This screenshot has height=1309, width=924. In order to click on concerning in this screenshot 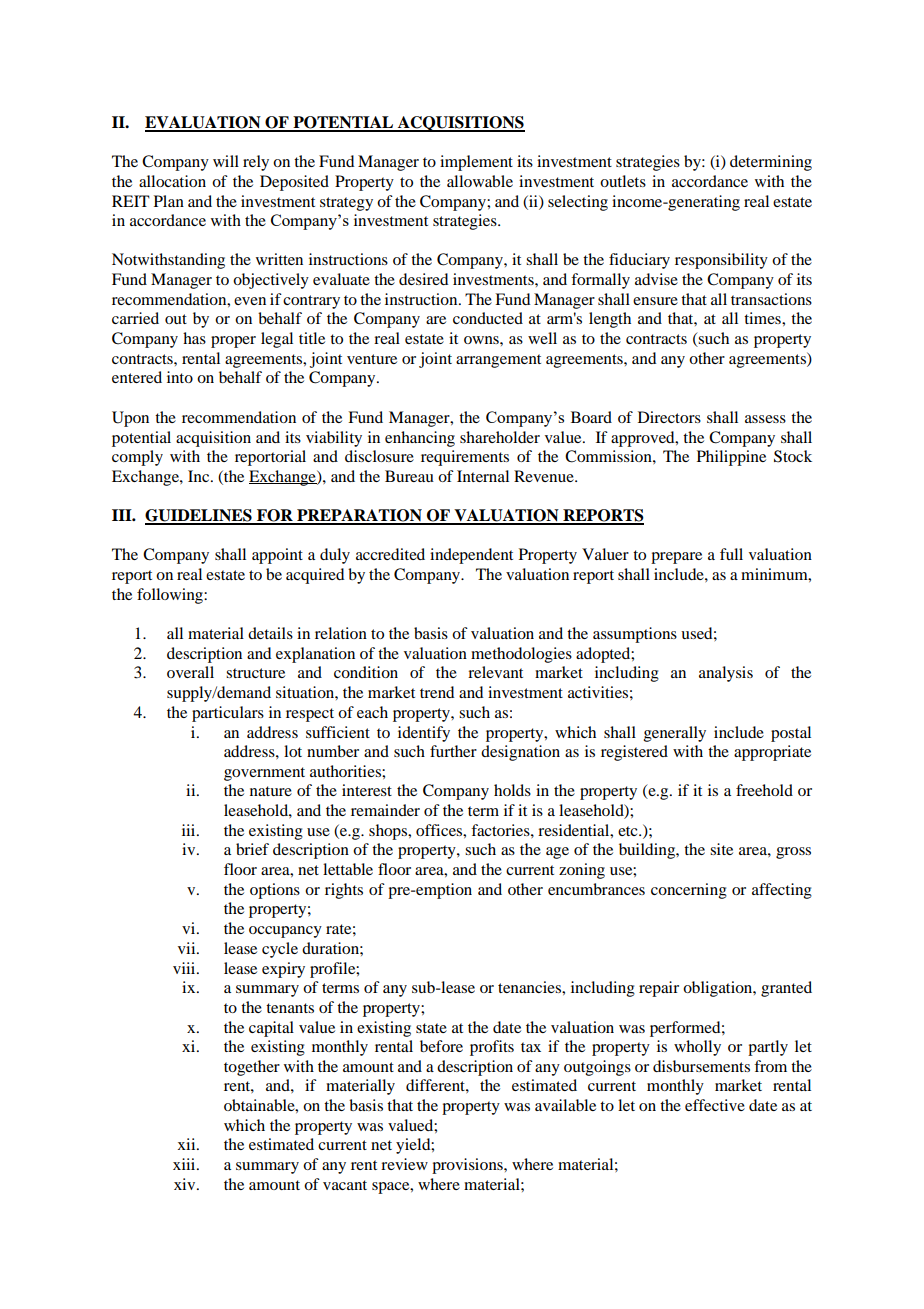, I will do `click(689, 891)`.
